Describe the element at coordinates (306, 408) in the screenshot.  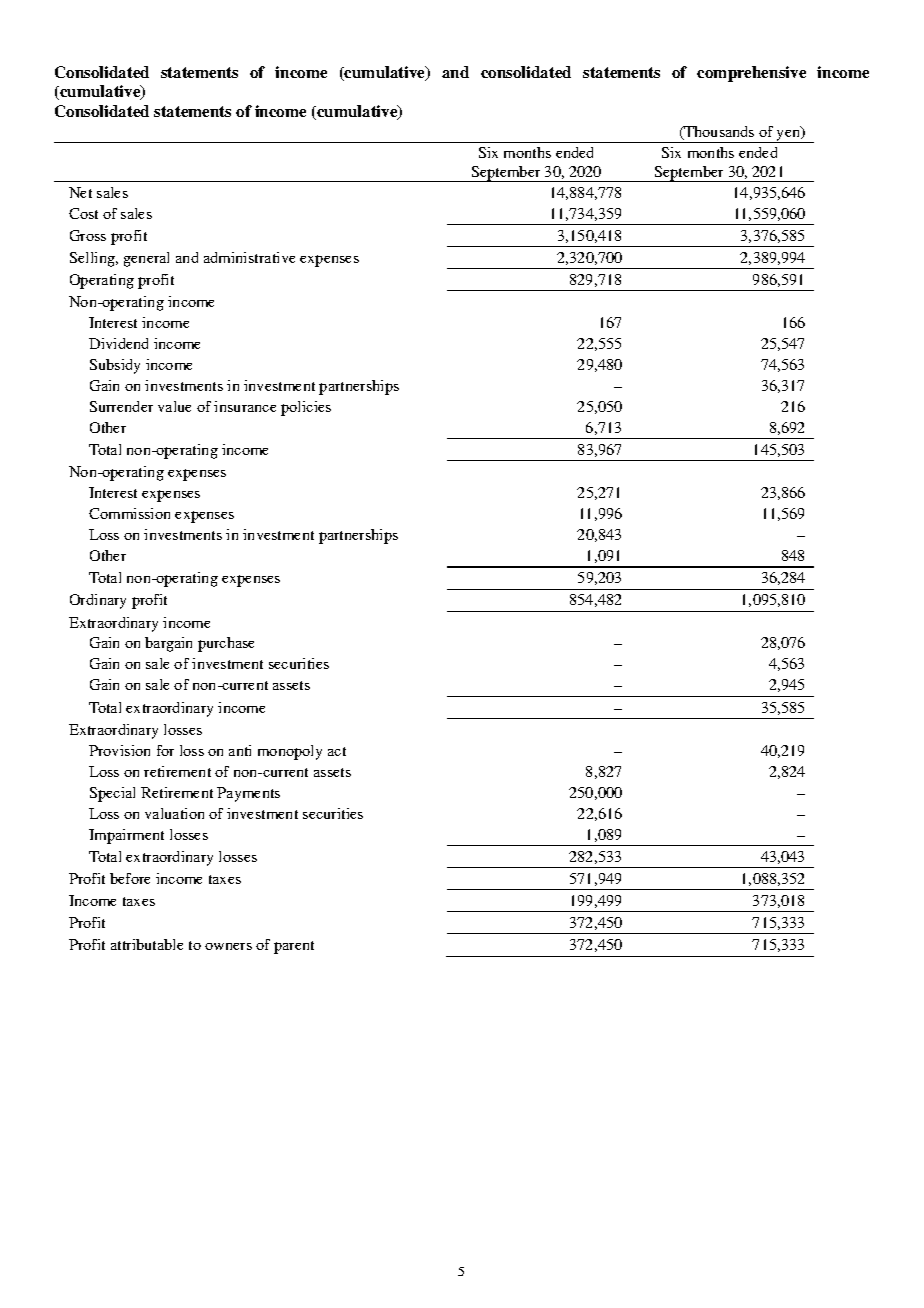
I see `policies` at that location.
